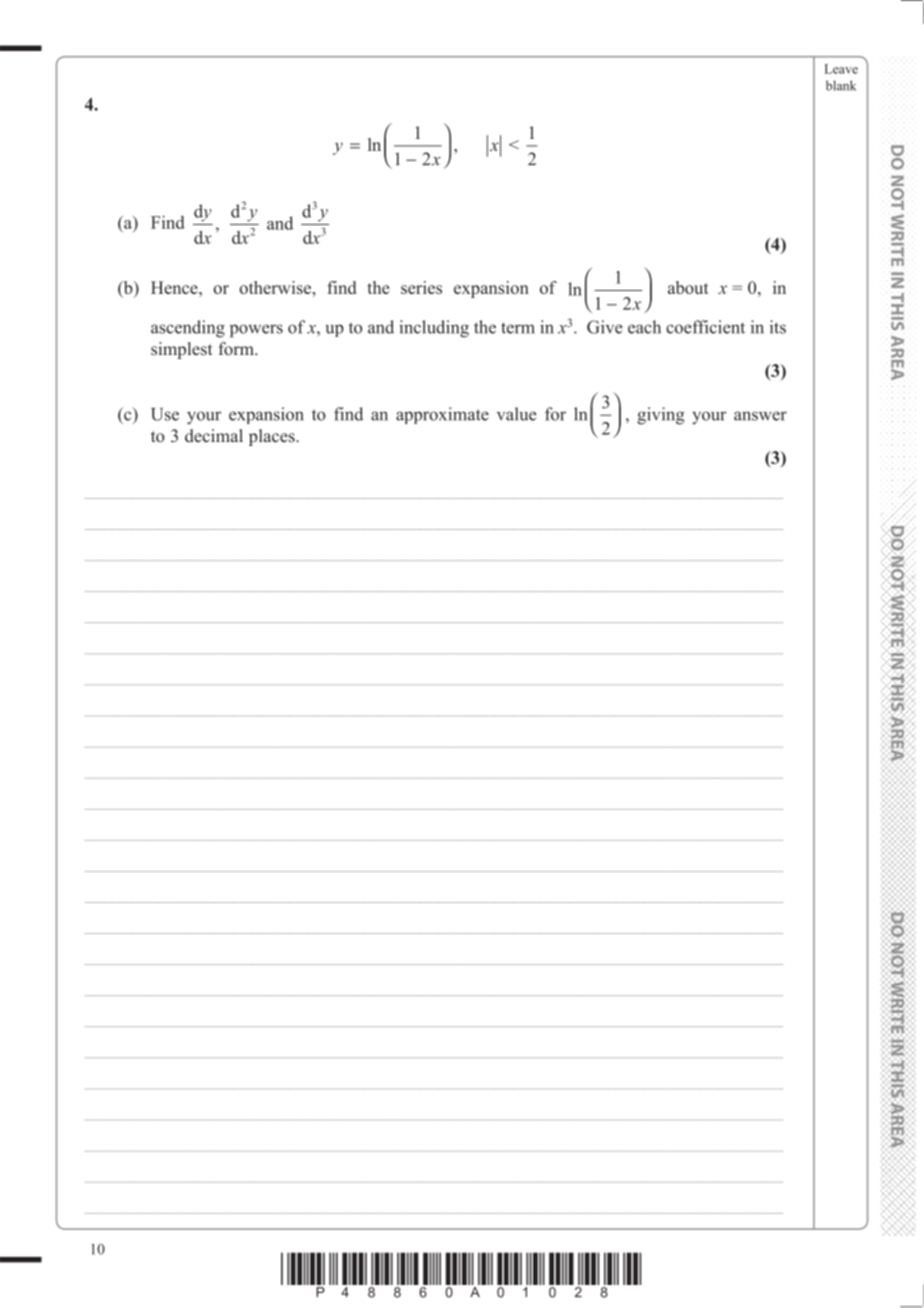 This image has height=1308, width=924. Describe the element at coordinates (516, 414) in the image. I see `value` at that location.
